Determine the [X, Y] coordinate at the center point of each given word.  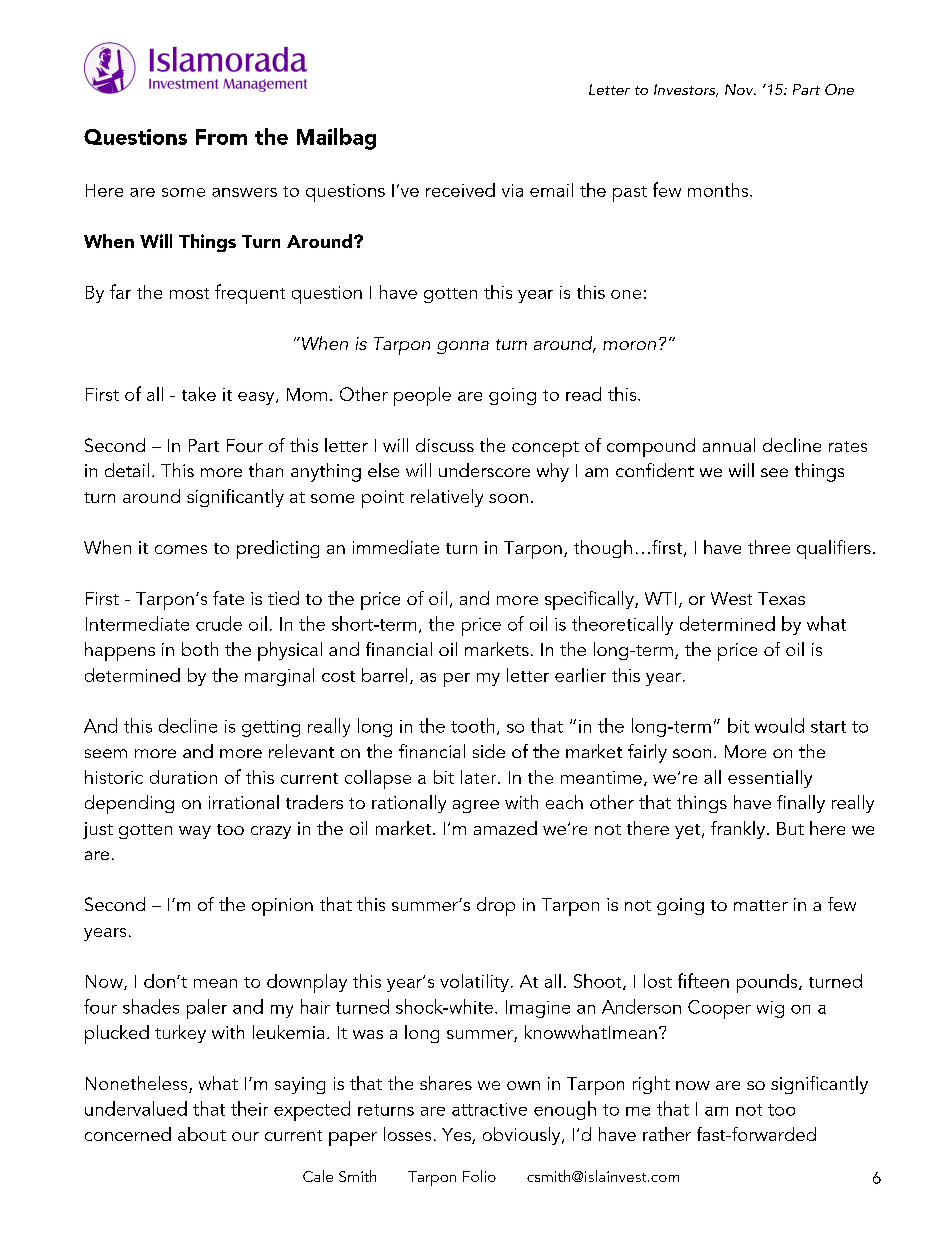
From [221, 137]
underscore [484, 470]
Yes [457, 1136]
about [202, 1134]
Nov [740, 89]
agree [476, 806]
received [460, 190]
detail [127, 470]
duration [183, 777]
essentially [770, 779]
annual [729, 445]
